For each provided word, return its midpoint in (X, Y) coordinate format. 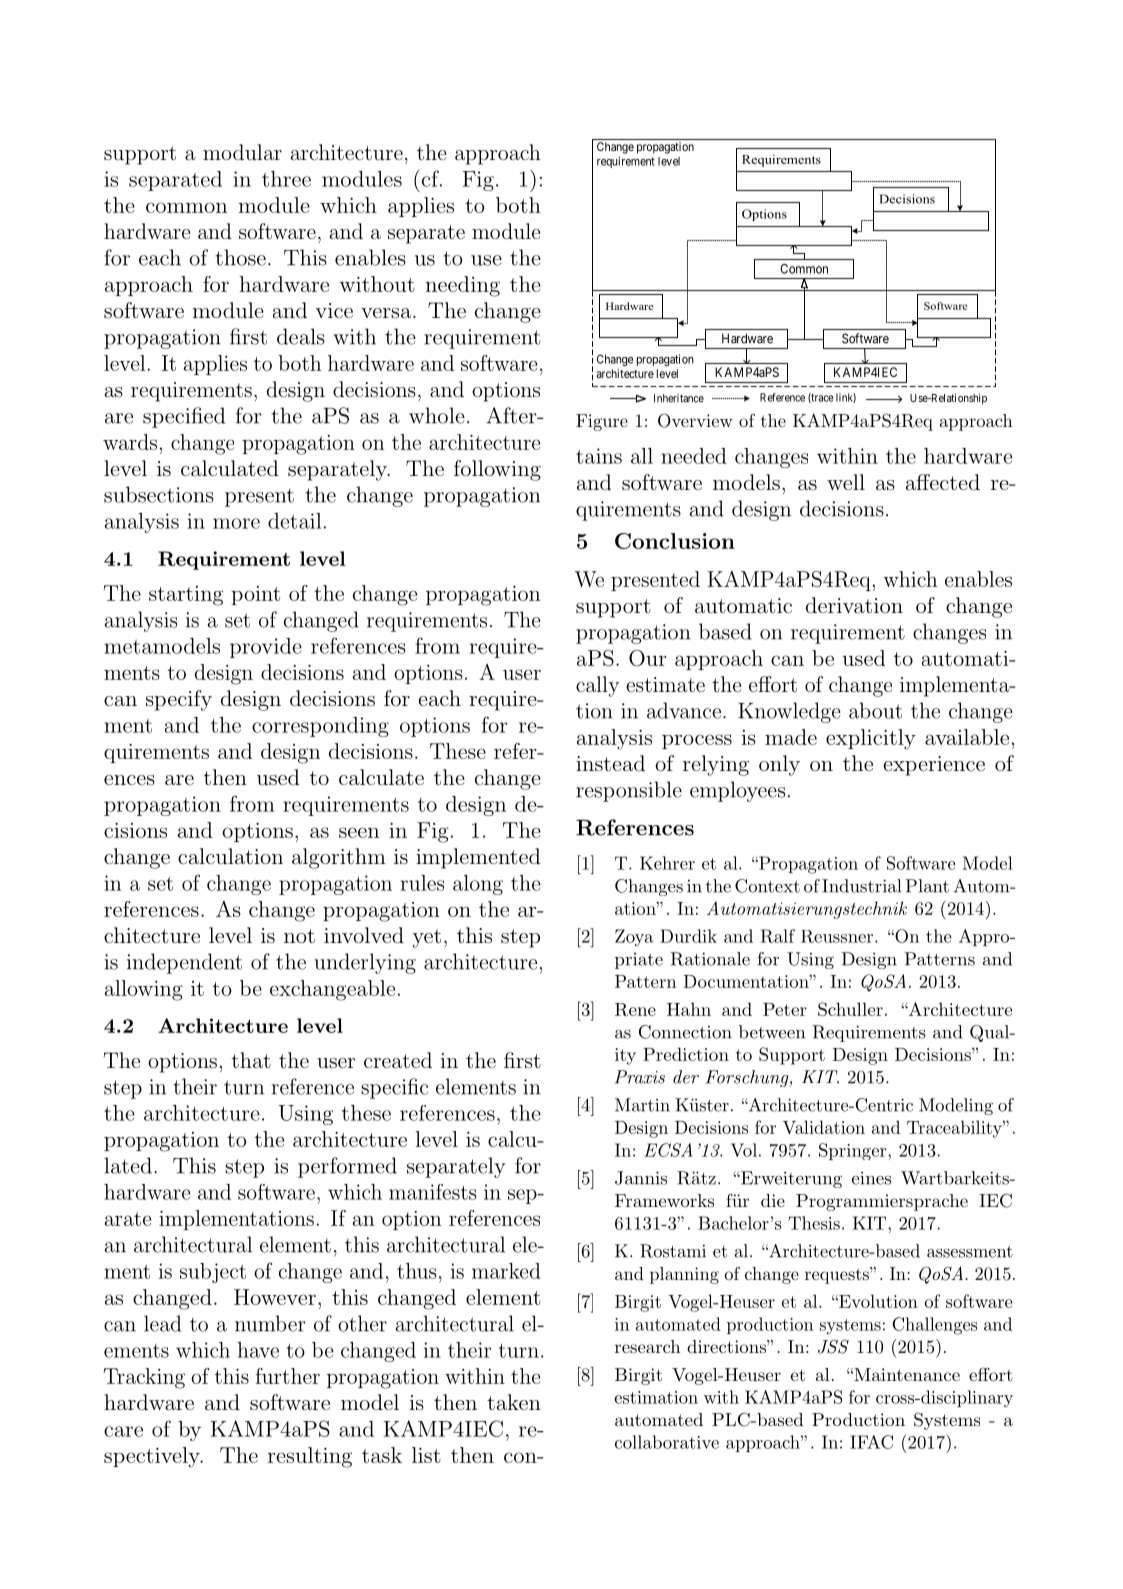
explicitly (871, 739)
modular (242, 152)
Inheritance (679, 398)
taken (514, 1402)
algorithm (339, 858)
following (497, 470)
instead (610, 763)
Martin (642, 1105)
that (251, 1060)
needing (463, 286)
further (287, 1376)
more (236, 523)
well (846, 482)
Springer (854, 1151)
